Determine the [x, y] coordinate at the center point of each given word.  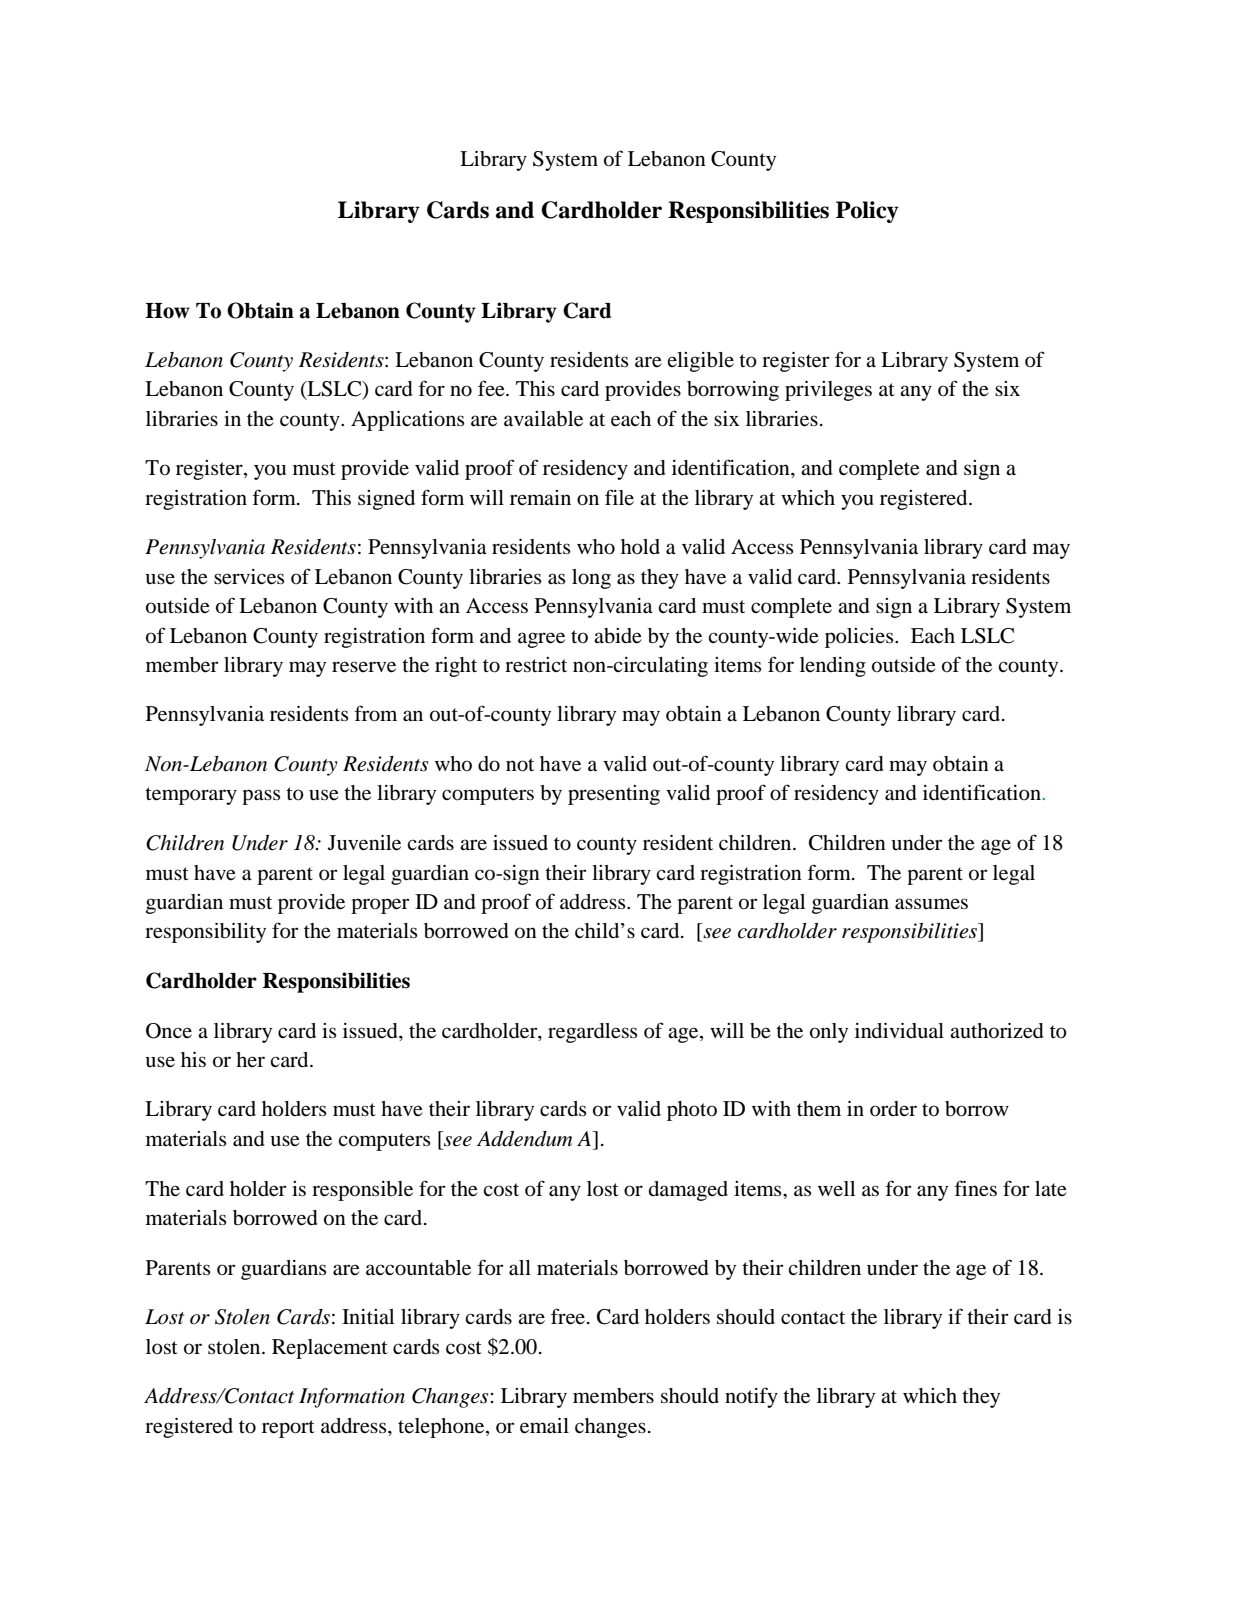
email [544, 1426]
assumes [931, 904]
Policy [867, 212]
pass [261, 797]
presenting [614, 795]
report [288, 1429]
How [167, 311]
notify [751, 1397]
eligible [700, 362]
